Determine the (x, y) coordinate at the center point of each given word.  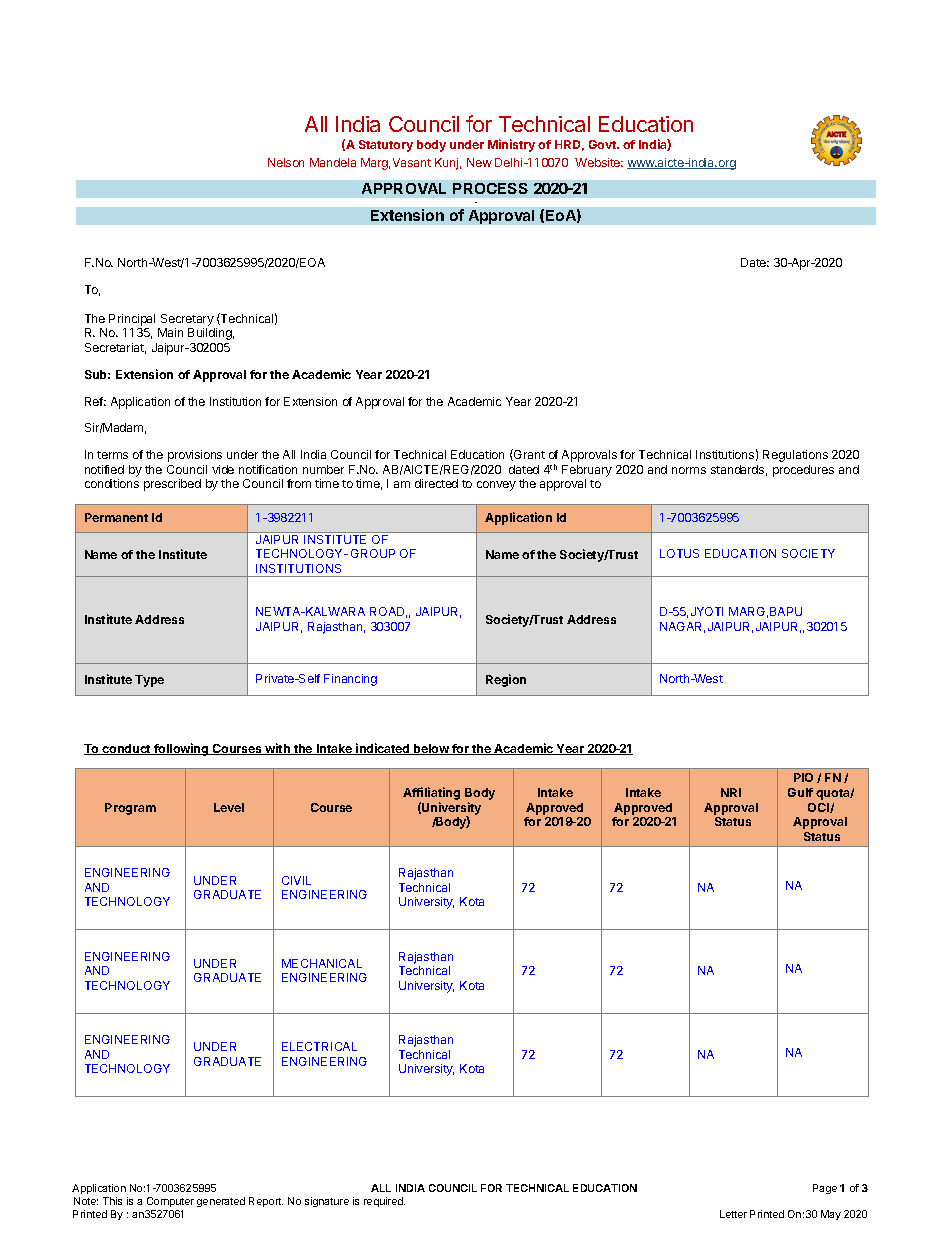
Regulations (795, 456)
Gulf (800, 792)
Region (506, 680)
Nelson (286, 162)
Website (599, 162)
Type (149, 681)
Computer (170, 1202)
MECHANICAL (322, 963)
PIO (803, 777)
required (384, 1202)
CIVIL (296, 880)
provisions (195, 456)
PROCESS (490, 188)
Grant (528, 455)
